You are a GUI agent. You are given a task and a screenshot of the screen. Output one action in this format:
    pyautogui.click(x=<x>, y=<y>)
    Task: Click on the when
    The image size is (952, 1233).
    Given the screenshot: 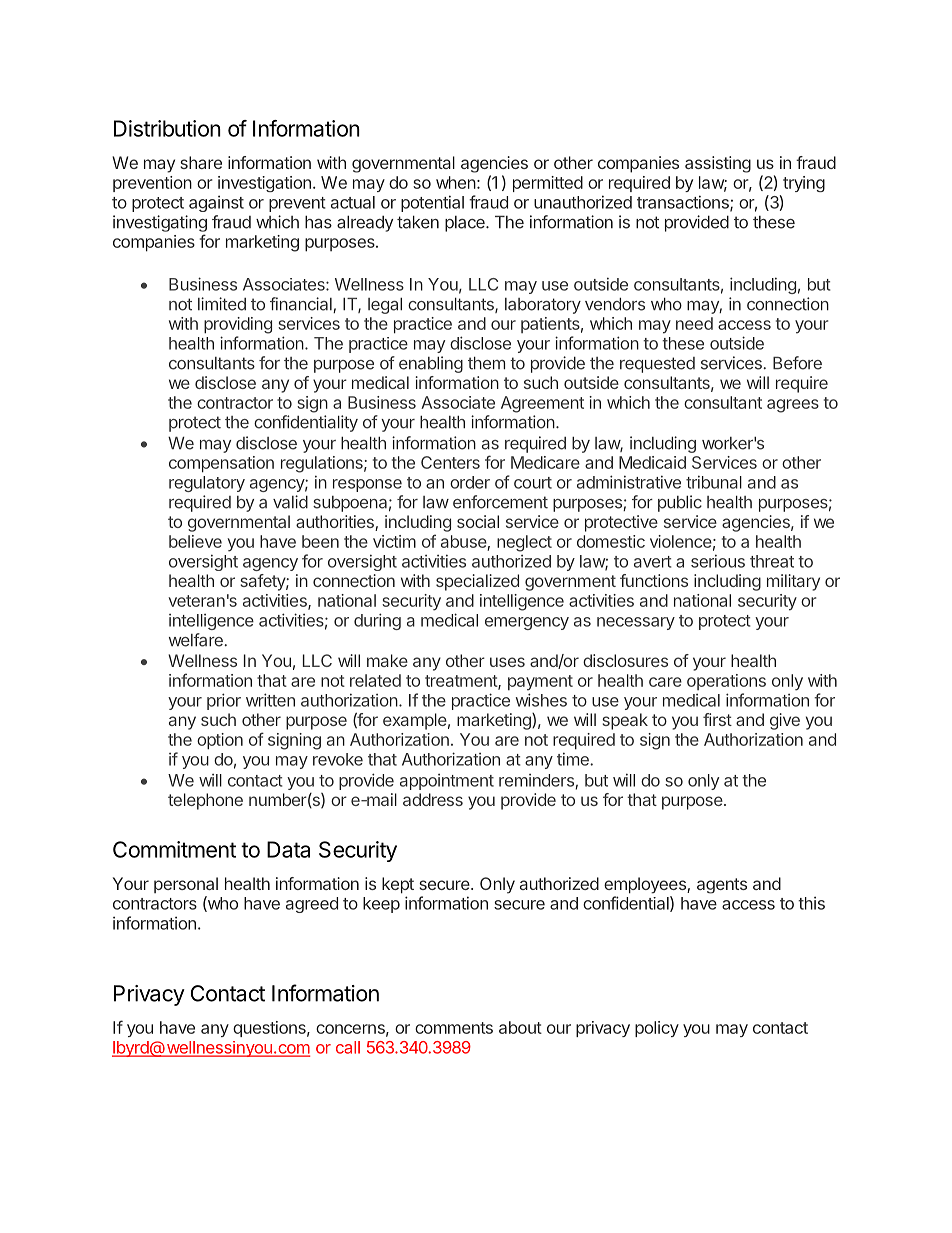 What is the action you would take?
    pyautogui.click(x=456, y=182)
